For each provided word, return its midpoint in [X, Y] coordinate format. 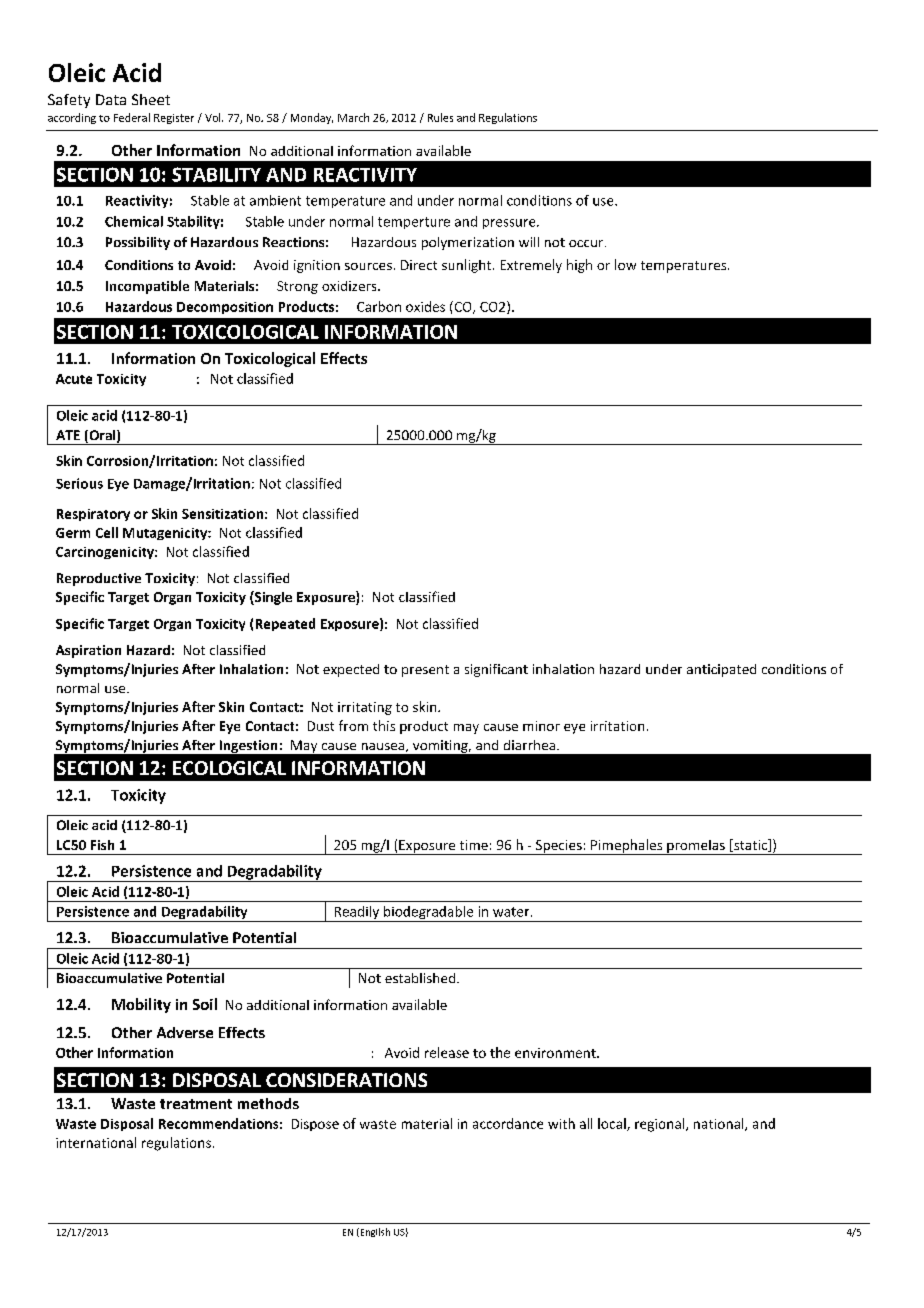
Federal [132, 117]
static [751, 845]
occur [587, 243]
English [374, 1232]
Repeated [285, 624]
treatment [196, 1104]
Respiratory [93, 515]
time [474, 845]
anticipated [721, 670]
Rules [440, 117]
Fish [102, 845]
